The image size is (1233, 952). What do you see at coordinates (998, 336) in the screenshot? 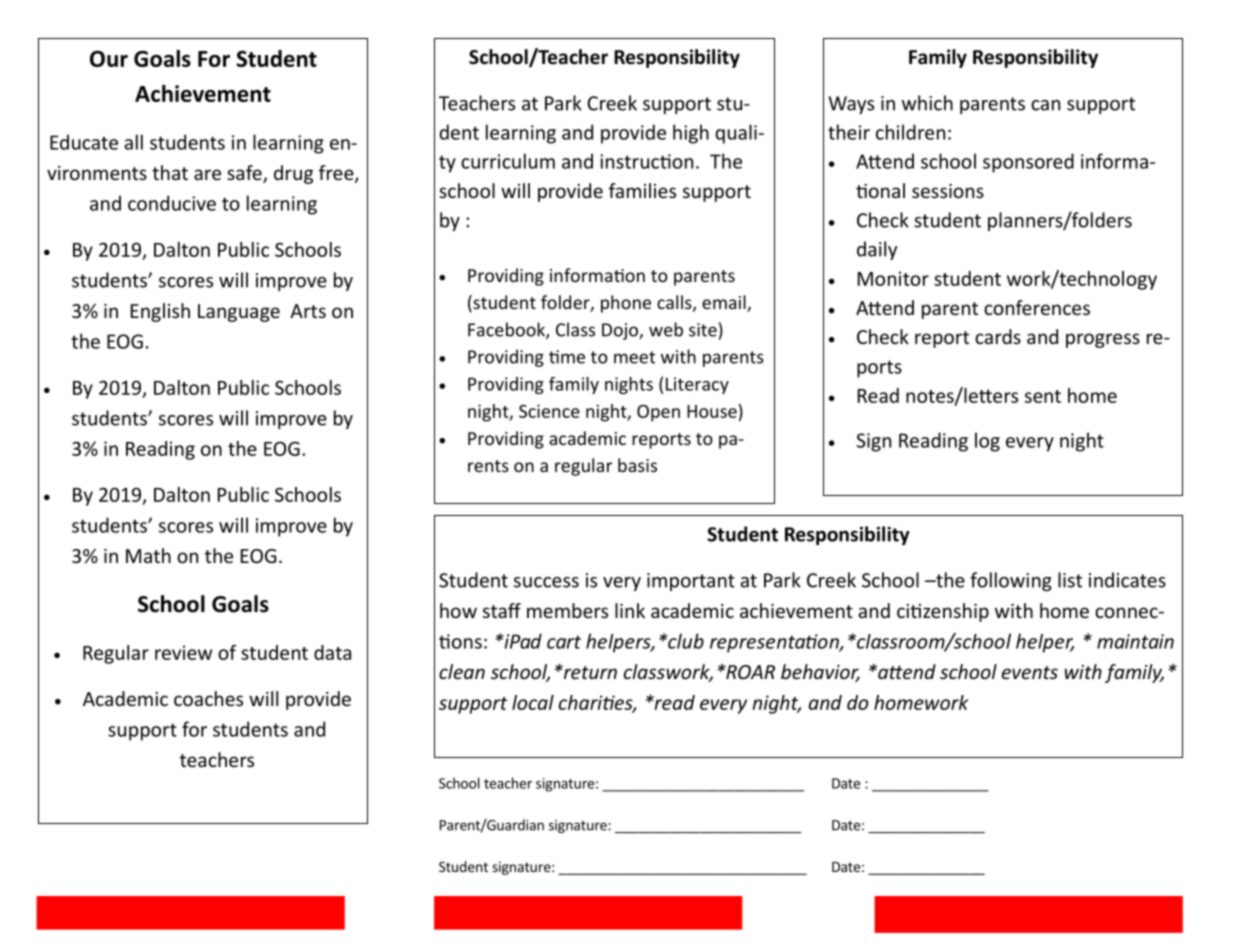
I see `cards` at bounding box center [998, 336].
